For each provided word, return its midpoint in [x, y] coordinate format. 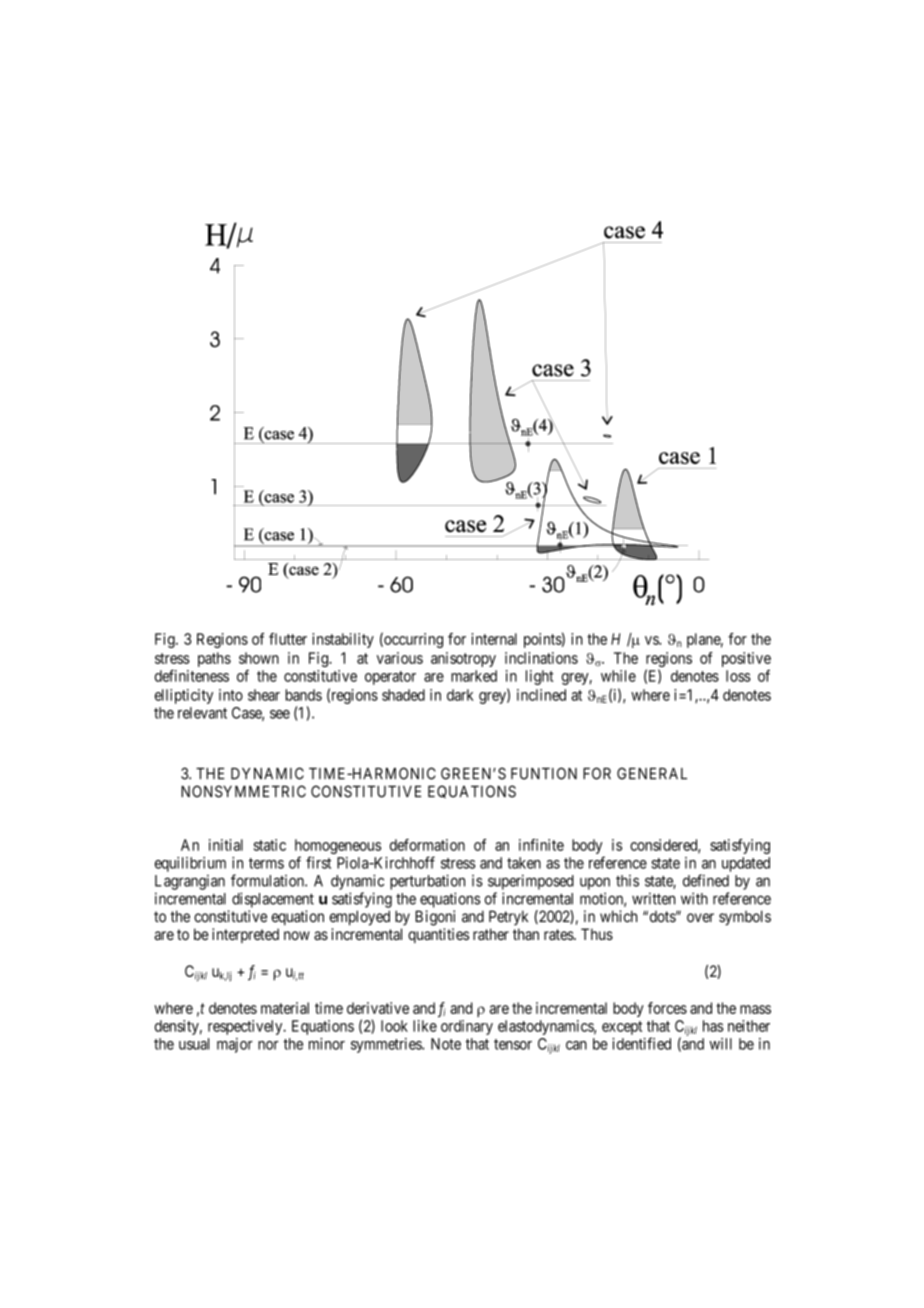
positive [746, 659]
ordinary [467, 1027]
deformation [427, 845]
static [270, 845]
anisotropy [463, 659]
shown [259, 658]
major [235, 1045]
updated [746, 864]
